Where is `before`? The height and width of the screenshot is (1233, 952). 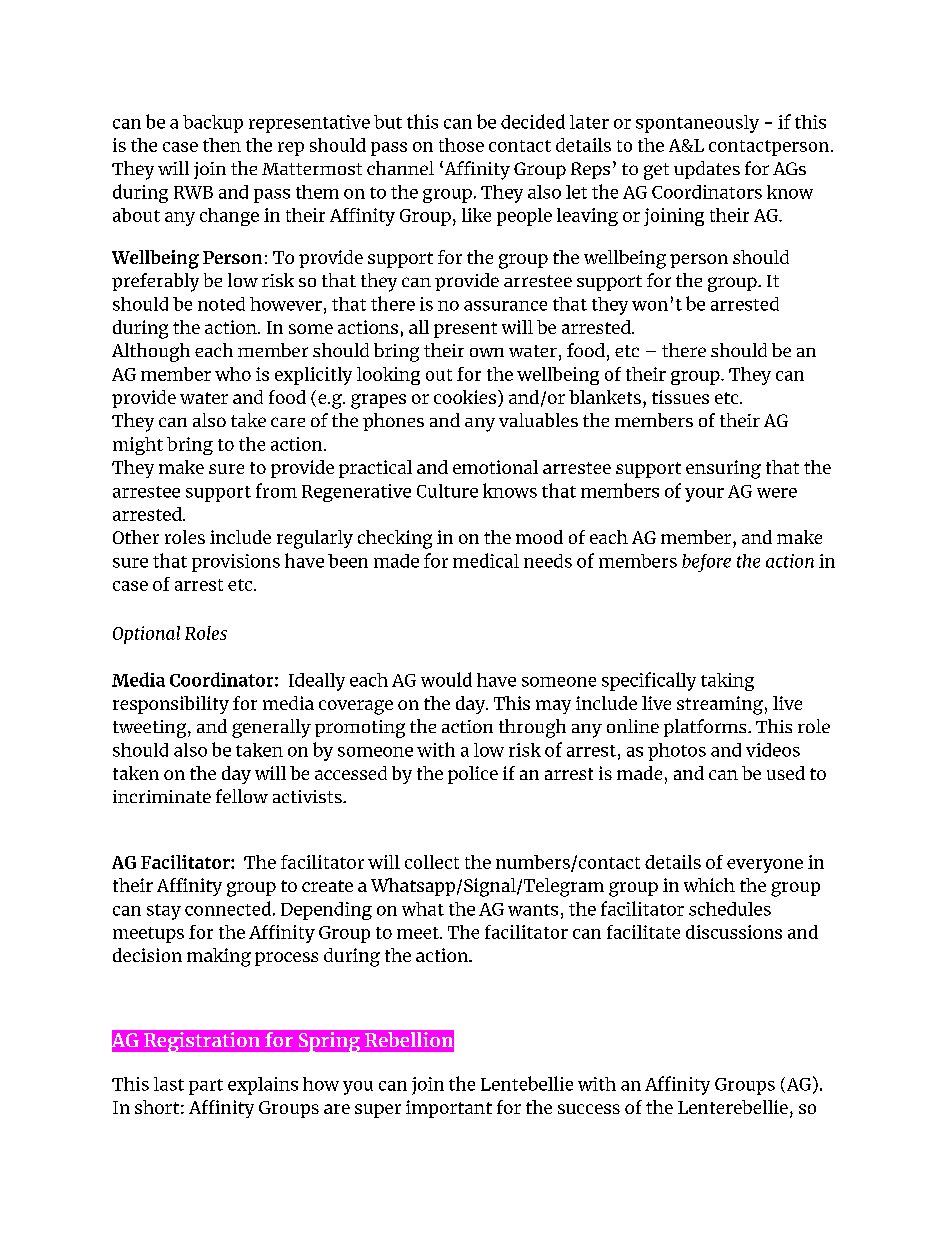 before is located at coordinates (706, 563).
